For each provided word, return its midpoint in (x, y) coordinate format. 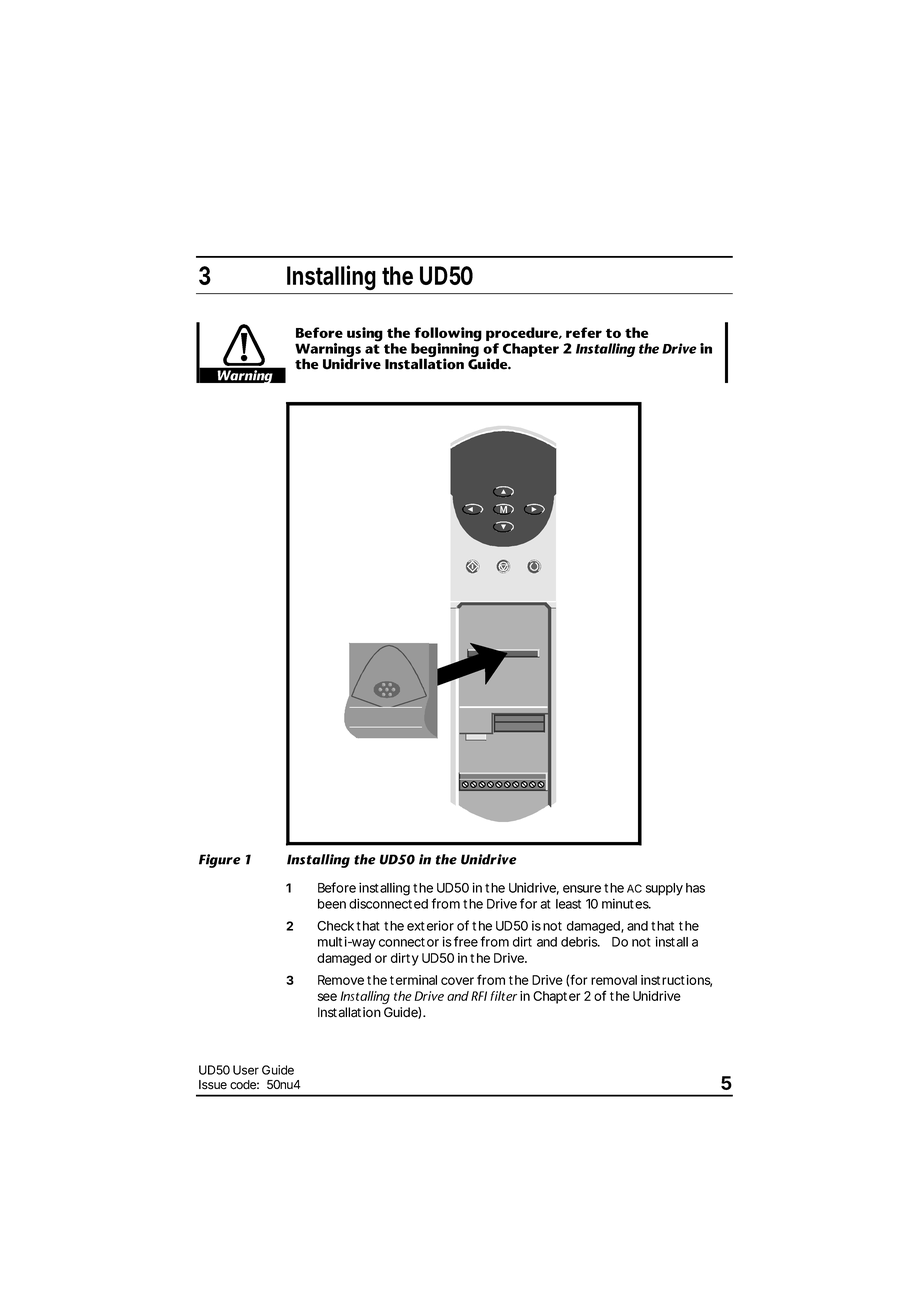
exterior (430, 925)
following (447, 335)
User (246, 1070)
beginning (445, 350)
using (365, 334)
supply (664, 889)
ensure (582, 889)
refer (584, 332)
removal (614, 980)
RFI (479, 996)
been (332, 904)
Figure (219, 861)
